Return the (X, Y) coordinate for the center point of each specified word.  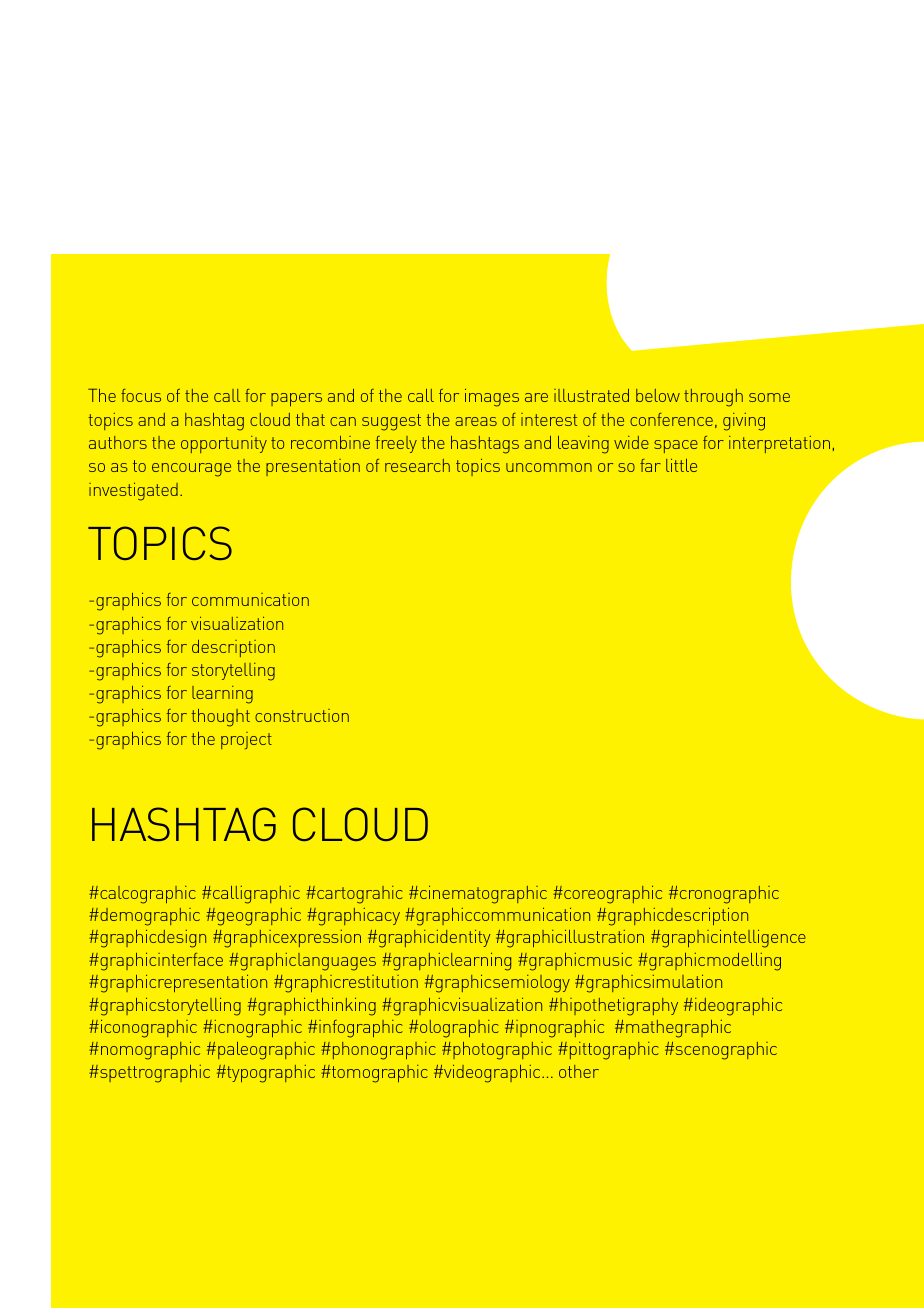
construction (302, 715)
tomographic (379, 1074)
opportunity (224, 444)
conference (671, 419)
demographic (149, 917)
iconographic (149, 1029)
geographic (258, 917)
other (579, 1071)
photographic (501, 1051)
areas (476, 421)
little (681, 465)
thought (220, 718)
